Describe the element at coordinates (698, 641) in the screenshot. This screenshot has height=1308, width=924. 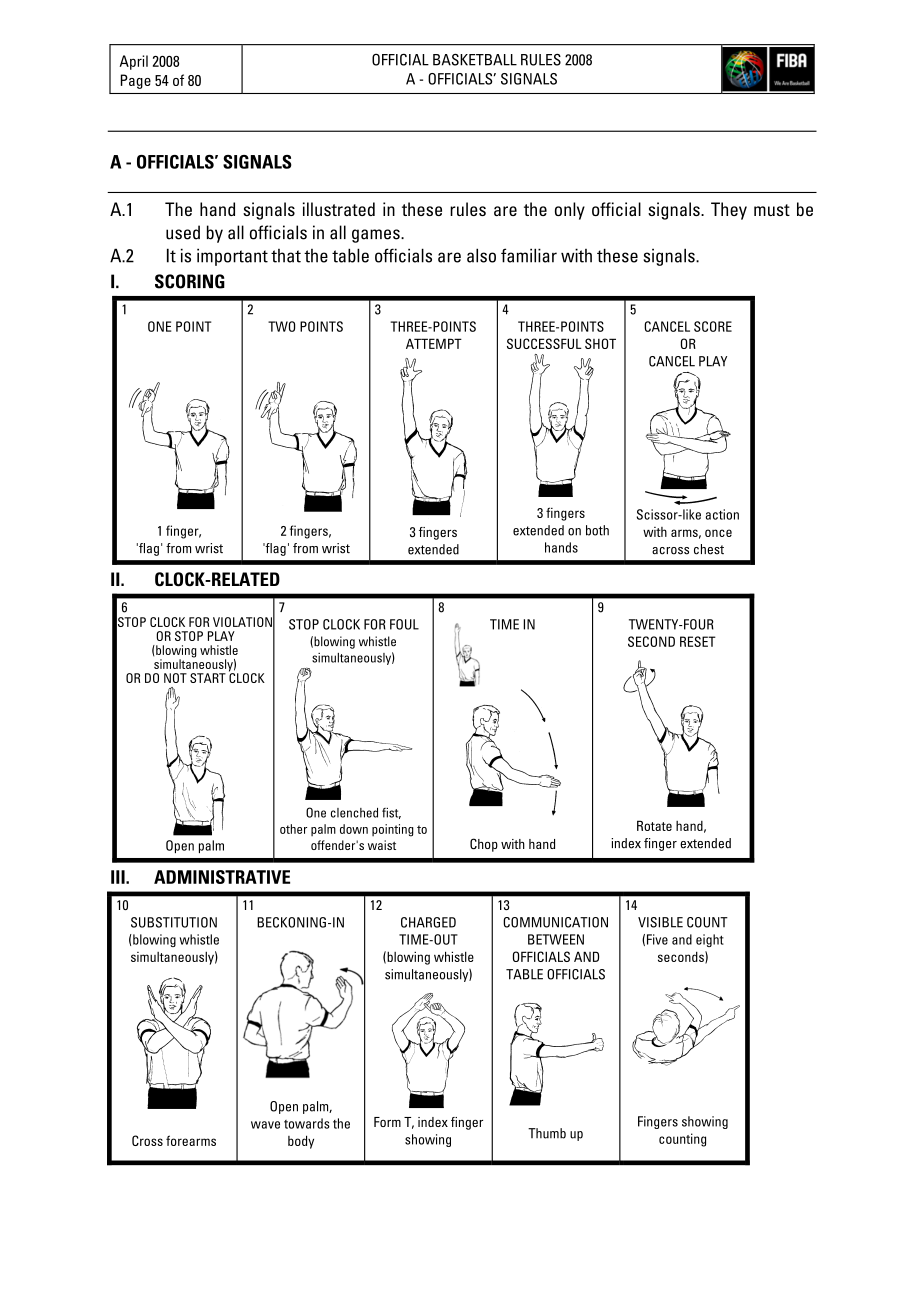
I see `RESET` at that location.
